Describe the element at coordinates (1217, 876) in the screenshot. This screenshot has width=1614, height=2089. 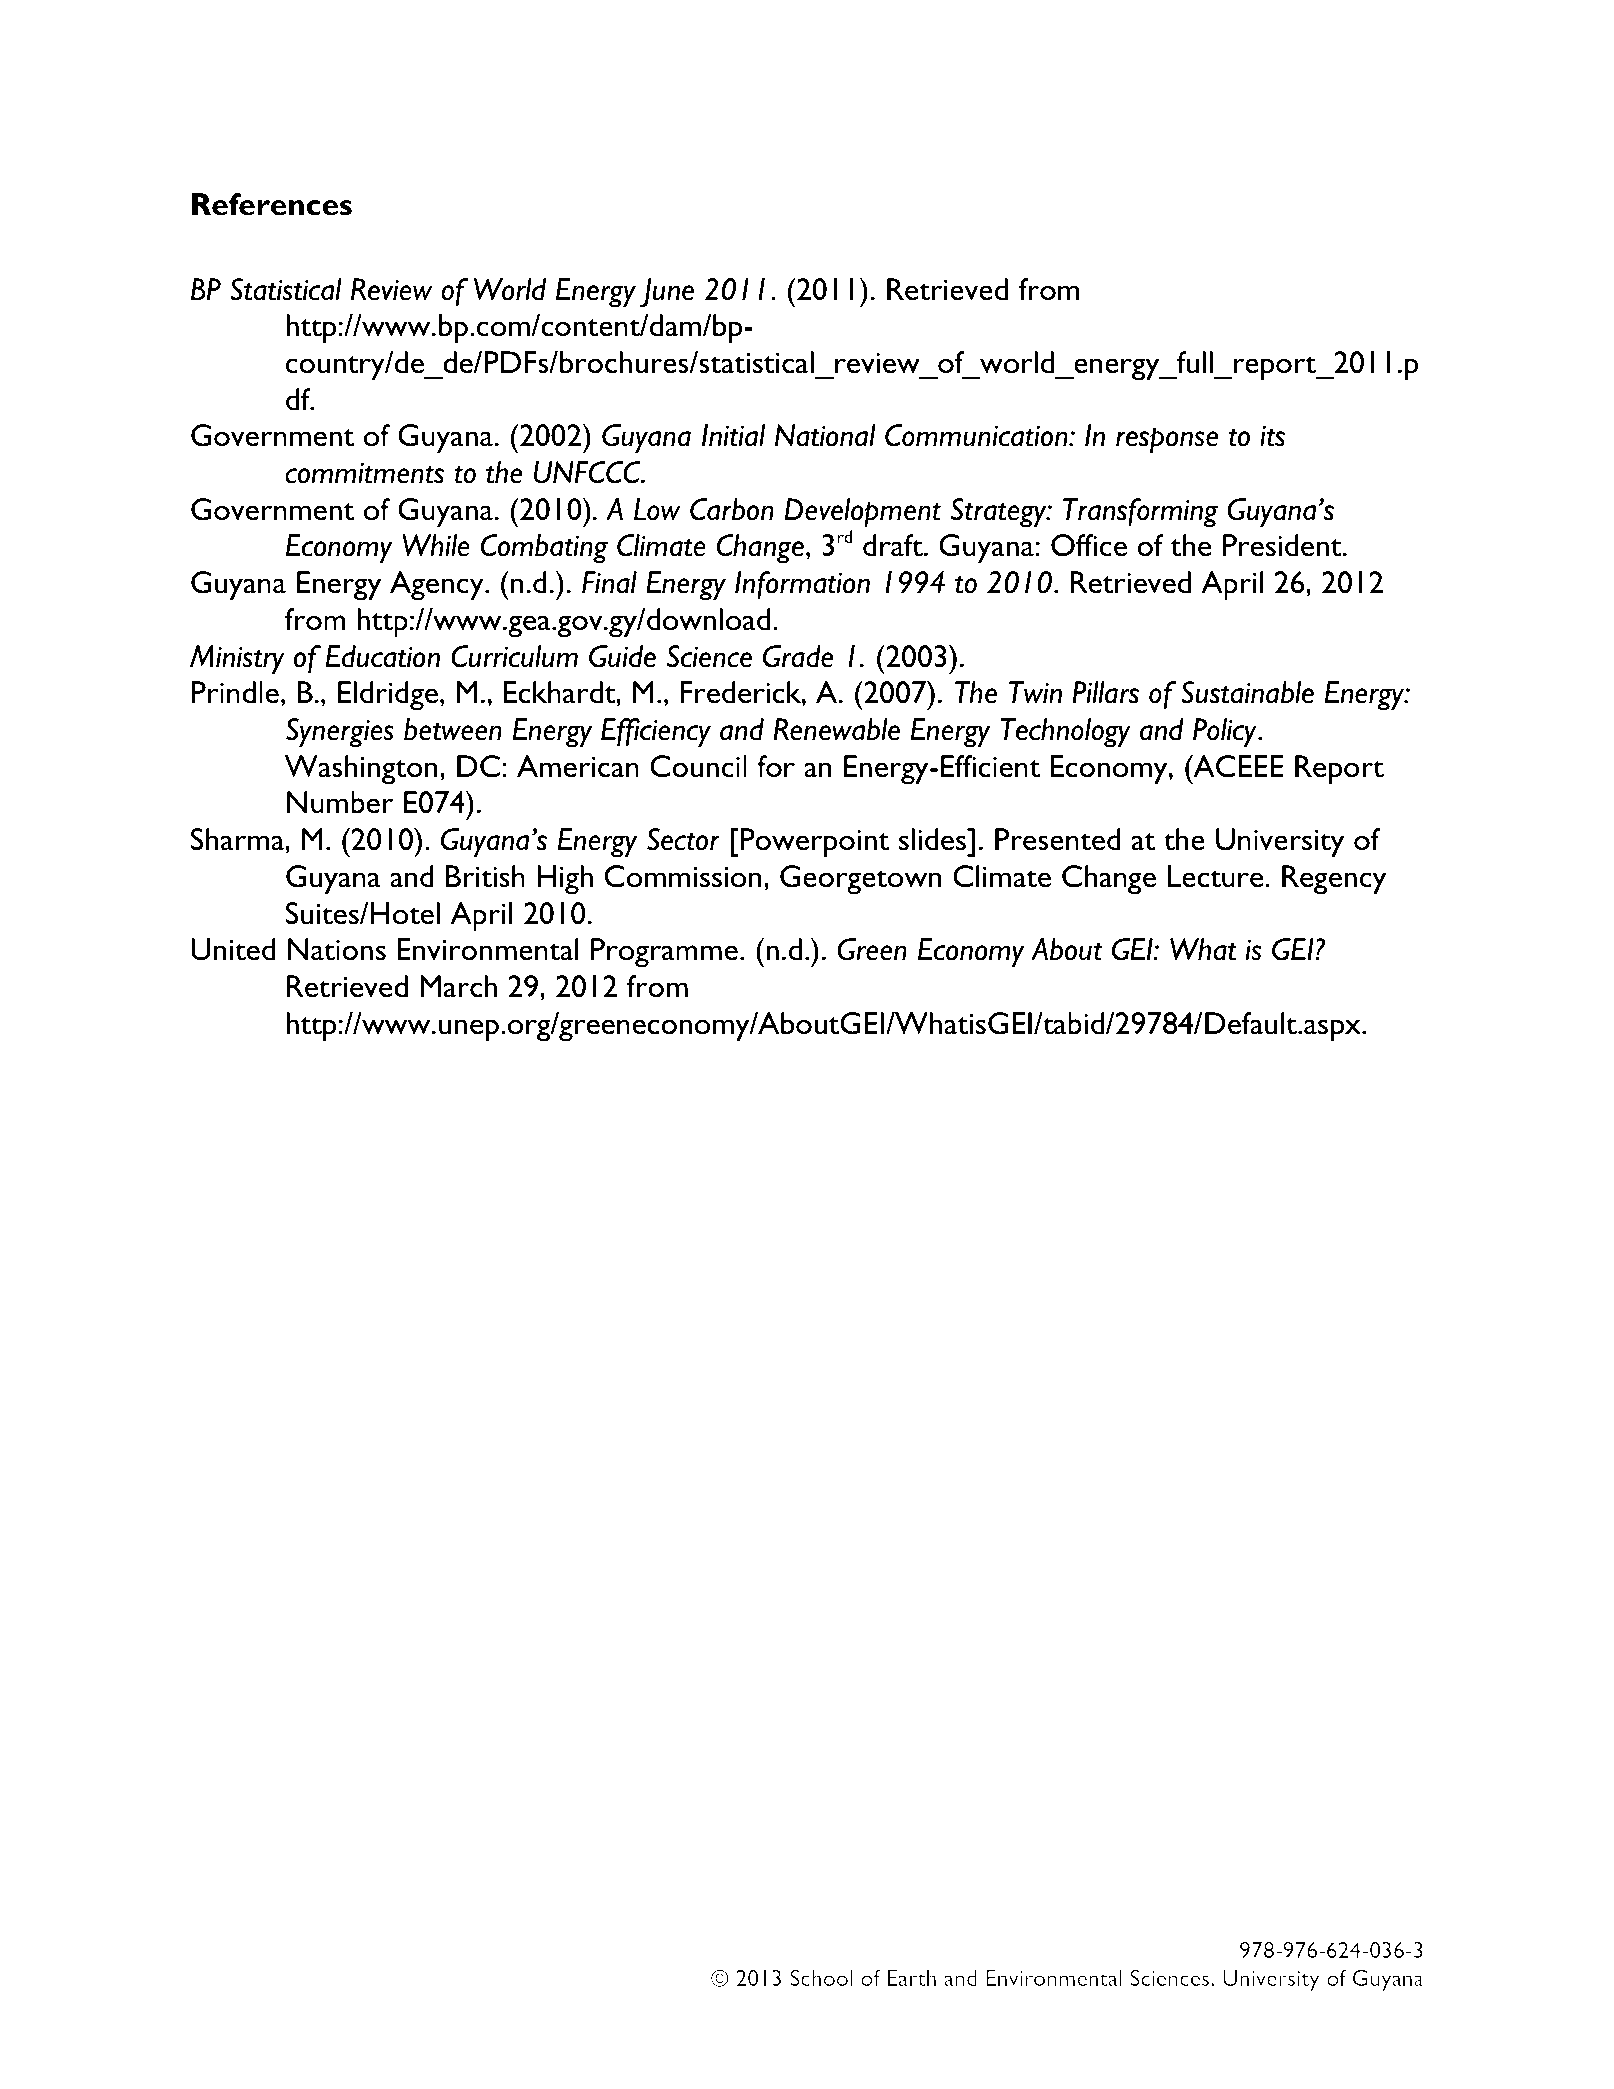
I see `Lecture` at that location.
